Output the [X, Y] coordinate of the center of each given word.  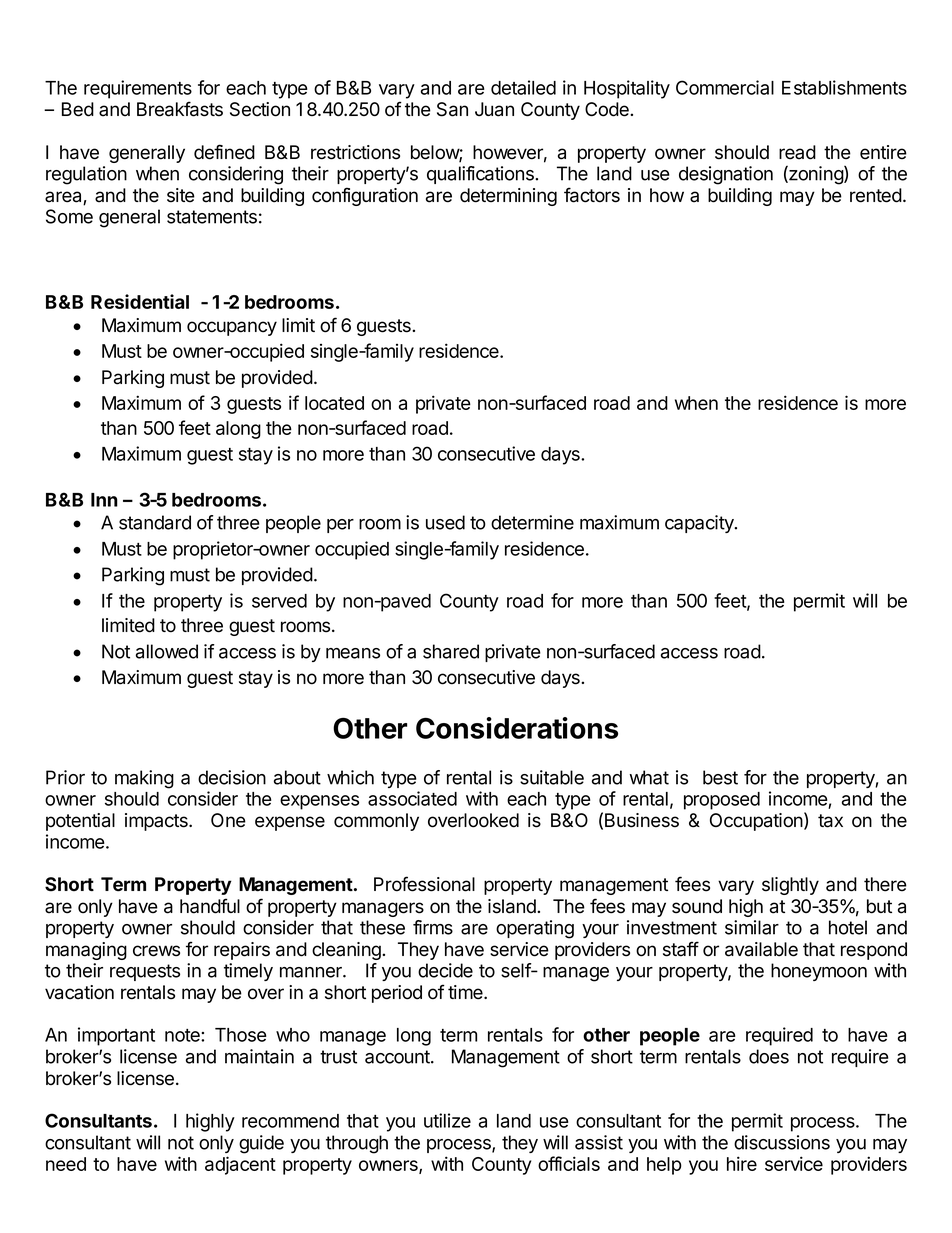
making [144, 779]
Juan [494, 109]
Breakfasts [180, 109]
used [445, 522]
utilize [447, 1120]
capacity [700, 524]
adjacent [240, 1165]
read [797, 152]
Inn [104, 500]
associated [412, 798]
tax [830, 821]
